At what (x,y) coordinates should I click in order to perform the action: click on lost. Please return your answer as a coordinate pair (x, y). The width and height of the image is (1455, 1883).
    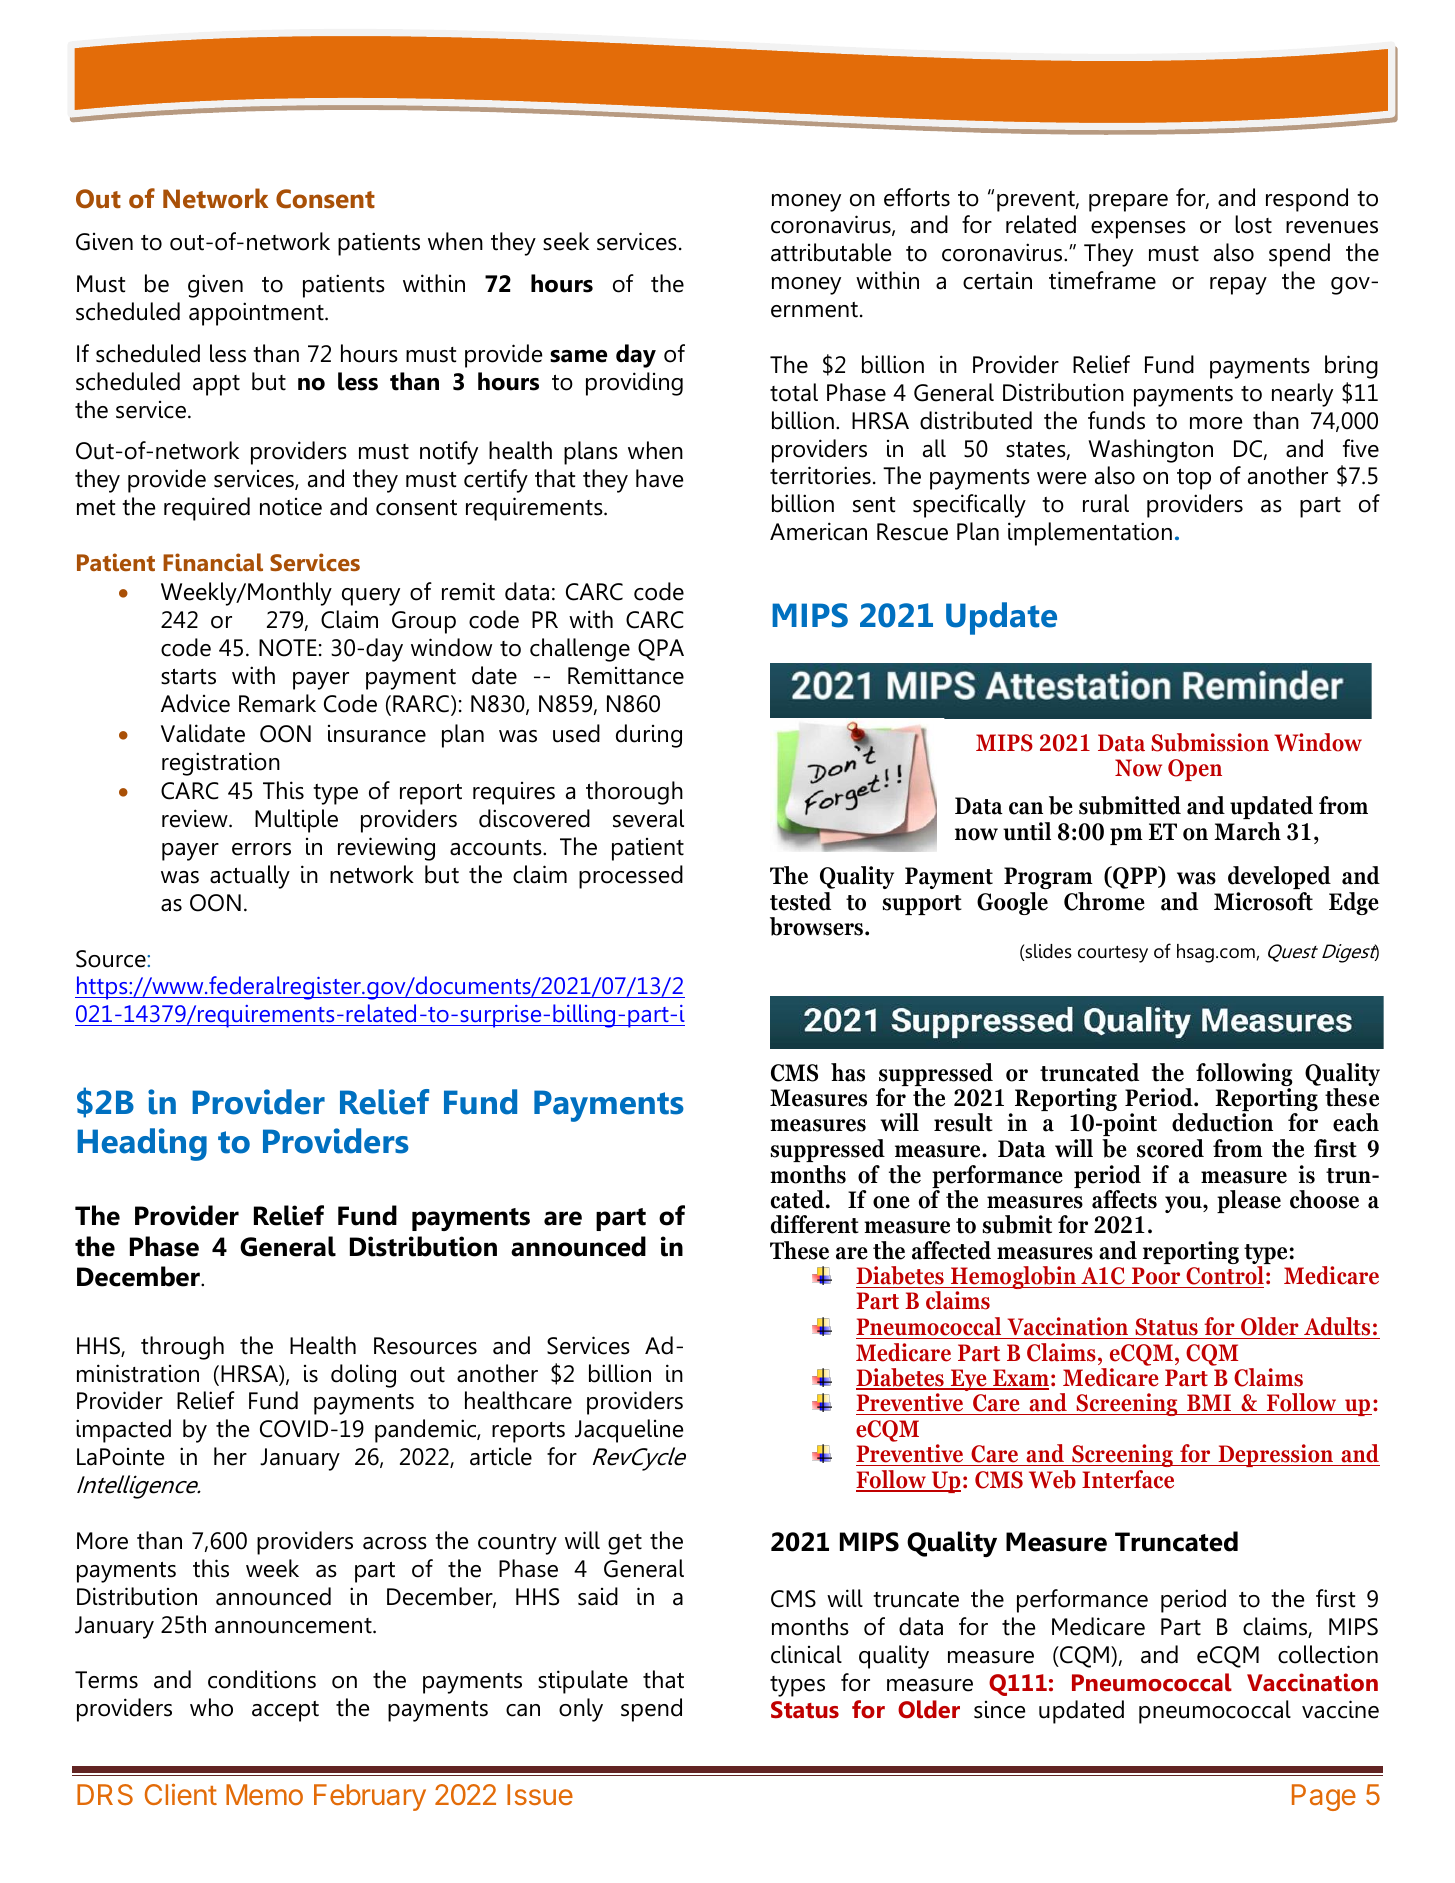
    Looking at the image, I should click on (1253, 224).
